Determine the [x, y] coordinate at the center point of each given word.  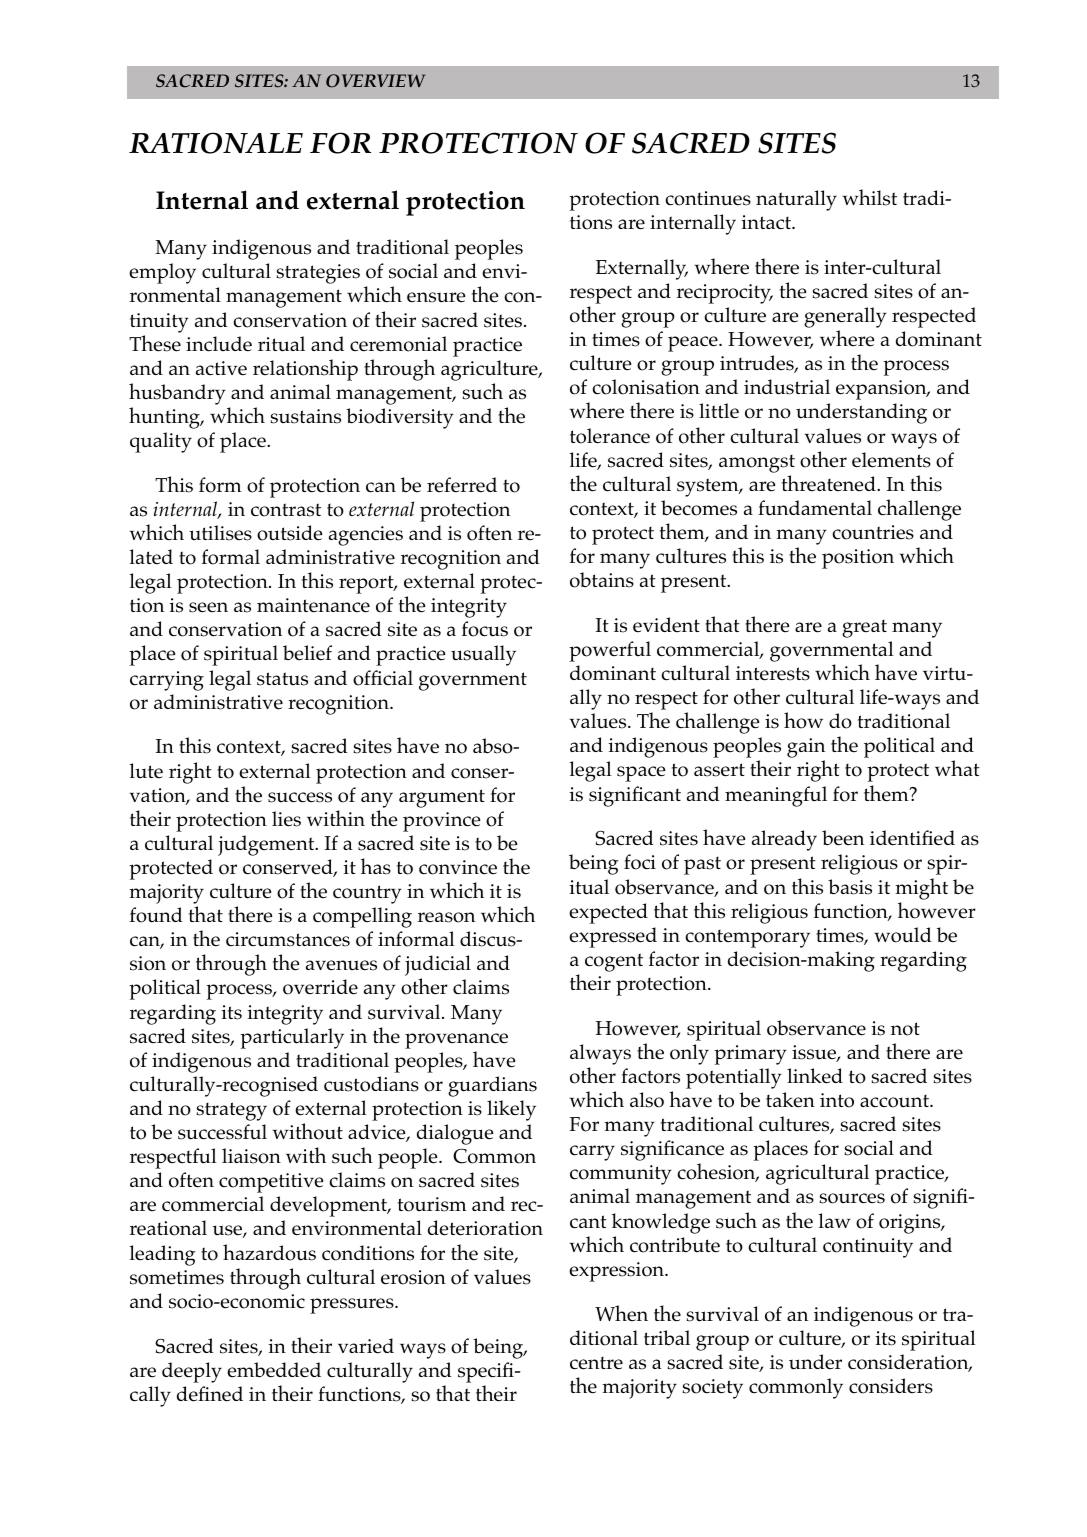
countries [873, 532]
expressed [613, 937]
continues [708, 198]
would [903, 935]
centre [596, 1363]
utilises [220, 533]
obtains [602, 580]
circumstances [288, 939]
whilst [870, 197]
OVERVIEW [375, 81]
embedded [274, 1370]
